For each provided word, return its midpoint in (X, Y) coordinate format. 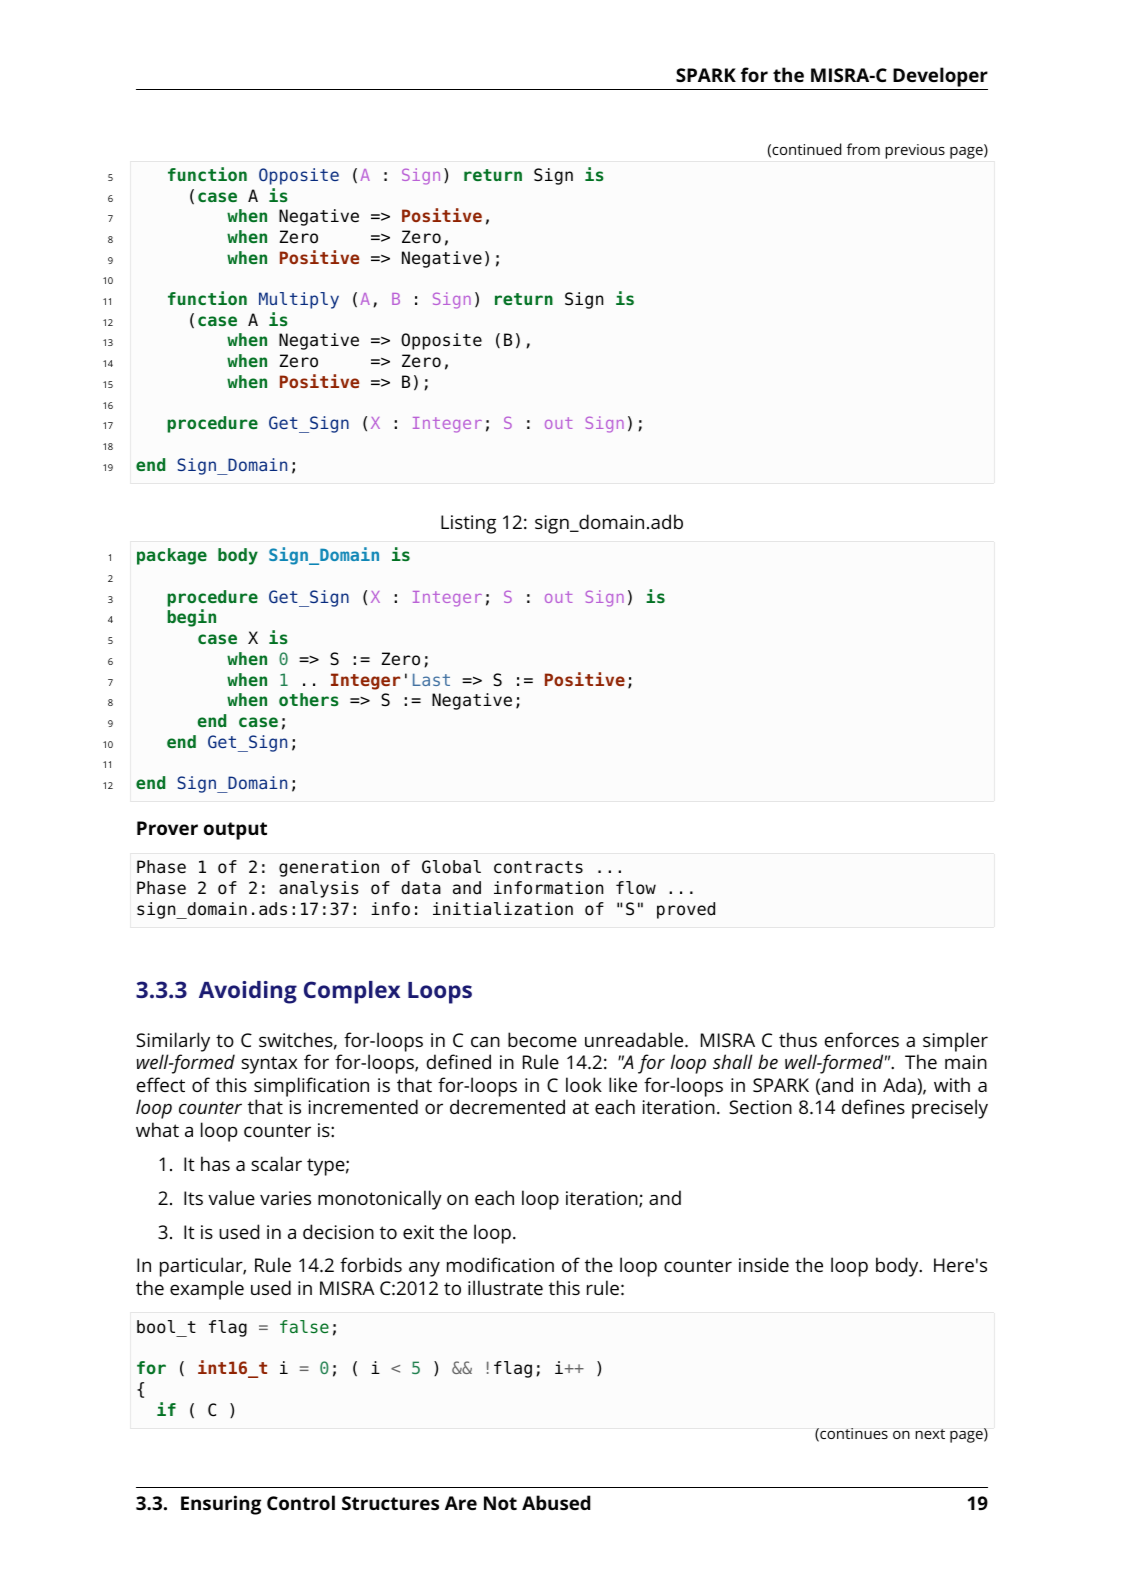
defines (873, 1106)
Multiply (299, 300)
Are (461, 1503)
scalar (276, 1163)
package (172, 556)
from (863, 149)
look (584, 1084)
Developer (940, 77)
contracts (538, 867)
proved (686, 910)
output (235, 831)
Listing (468, 524)
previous (915, 151)
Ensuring (221, 1505)
